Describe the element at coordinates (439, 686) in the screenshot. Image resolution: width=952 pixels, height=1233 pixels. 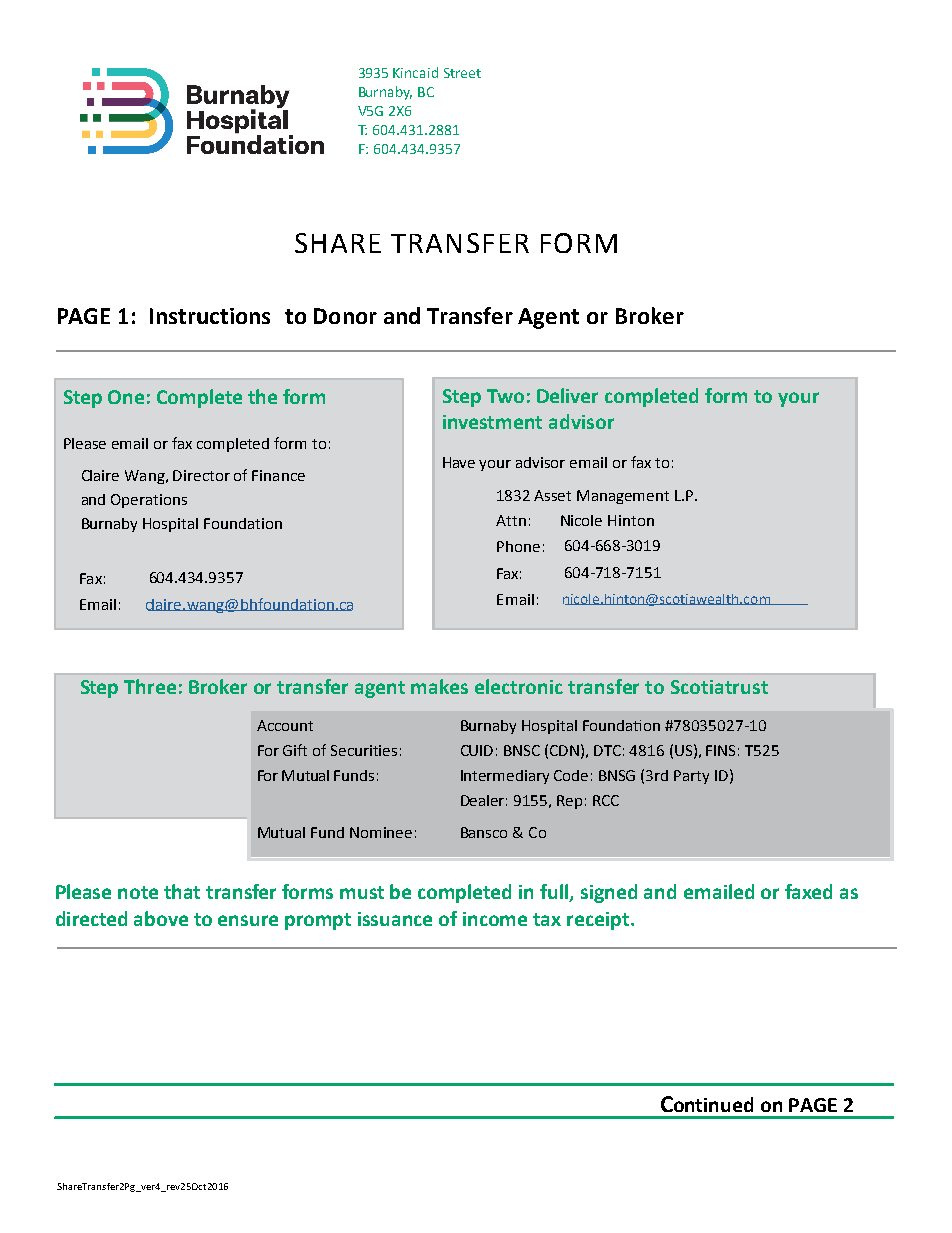
I see `makes` at that location.
